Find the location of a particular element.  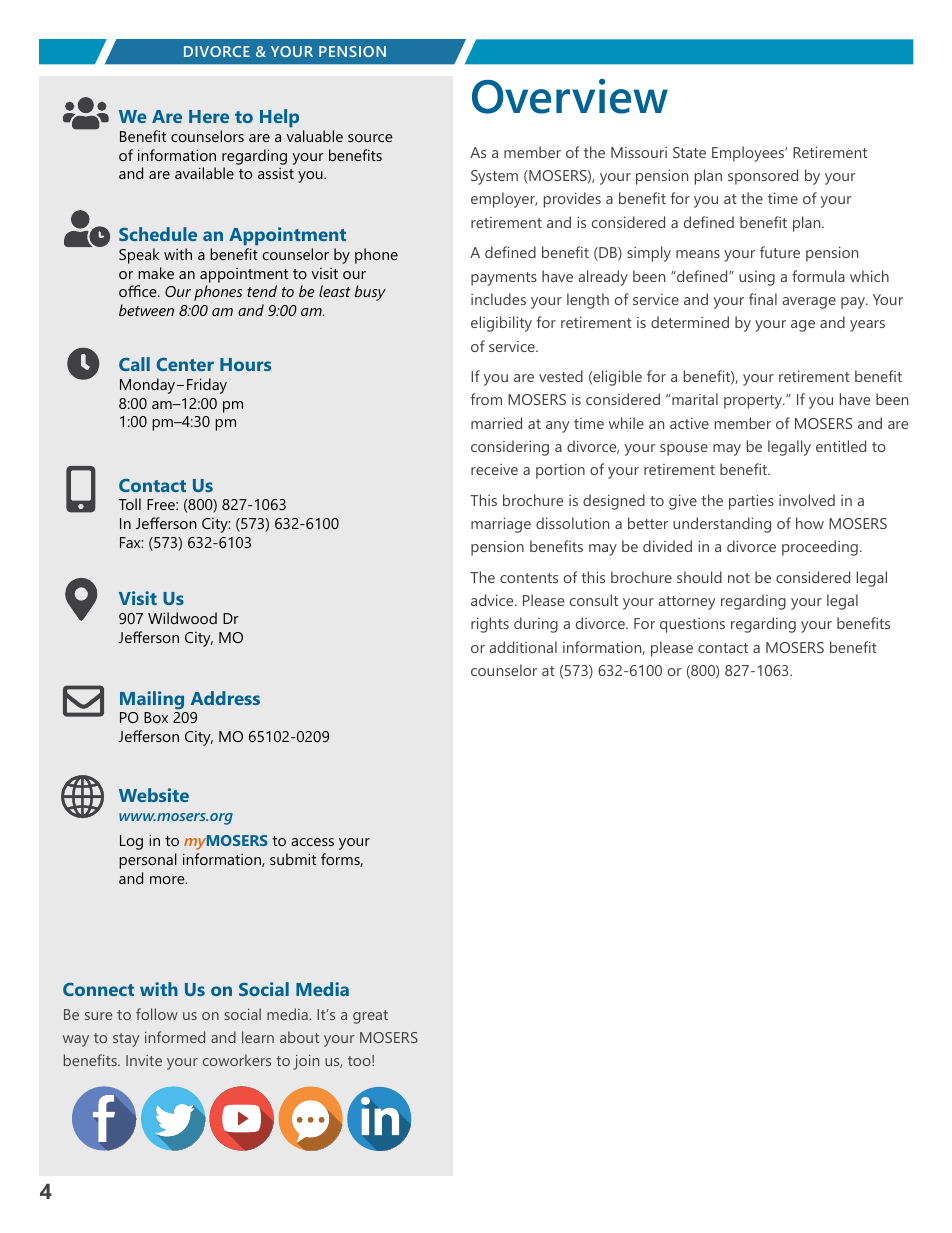

Employees is located at coordinates (749, 154).
